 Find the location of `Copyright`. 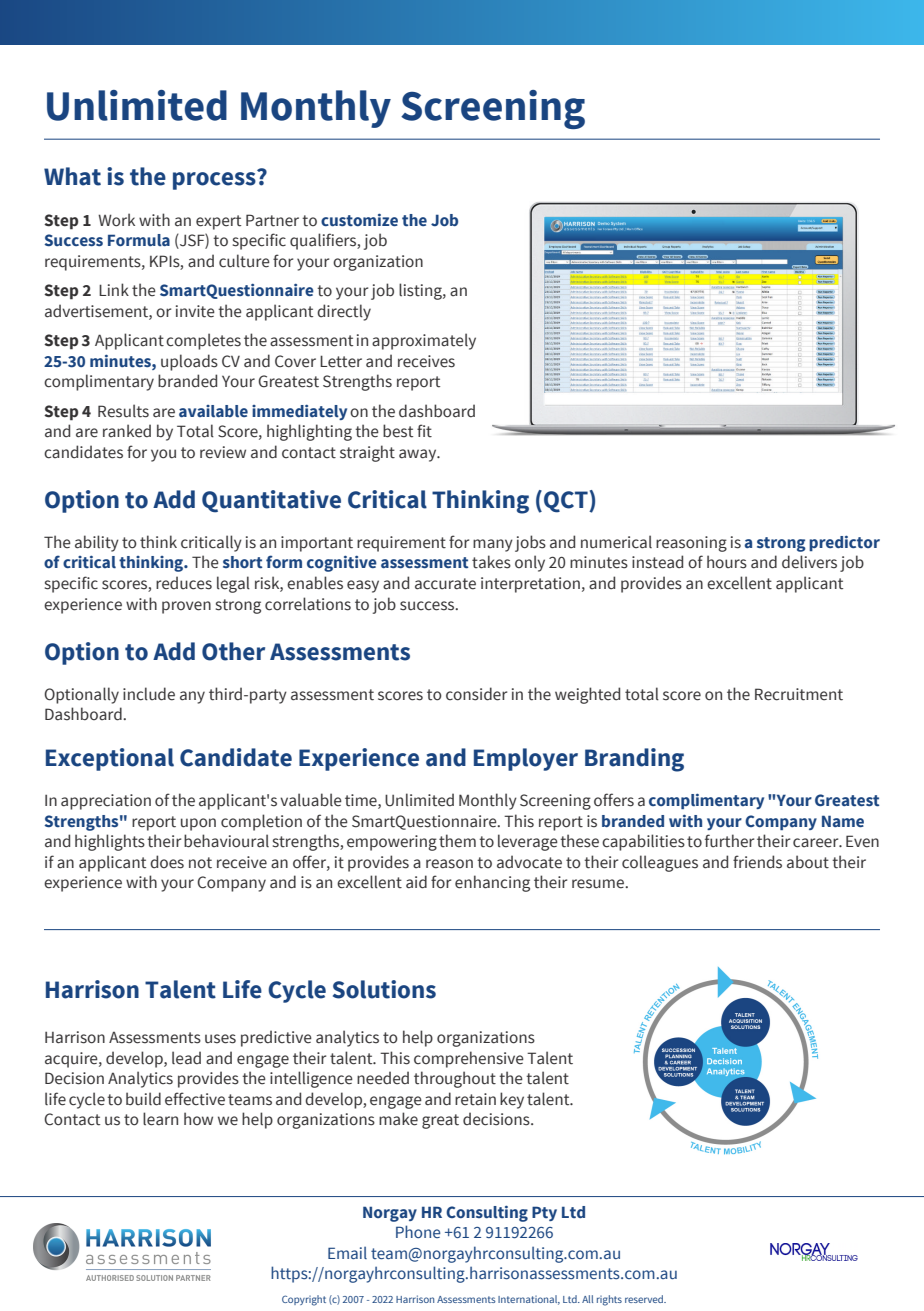

Copyright is located at coordinates (304, 1300).
